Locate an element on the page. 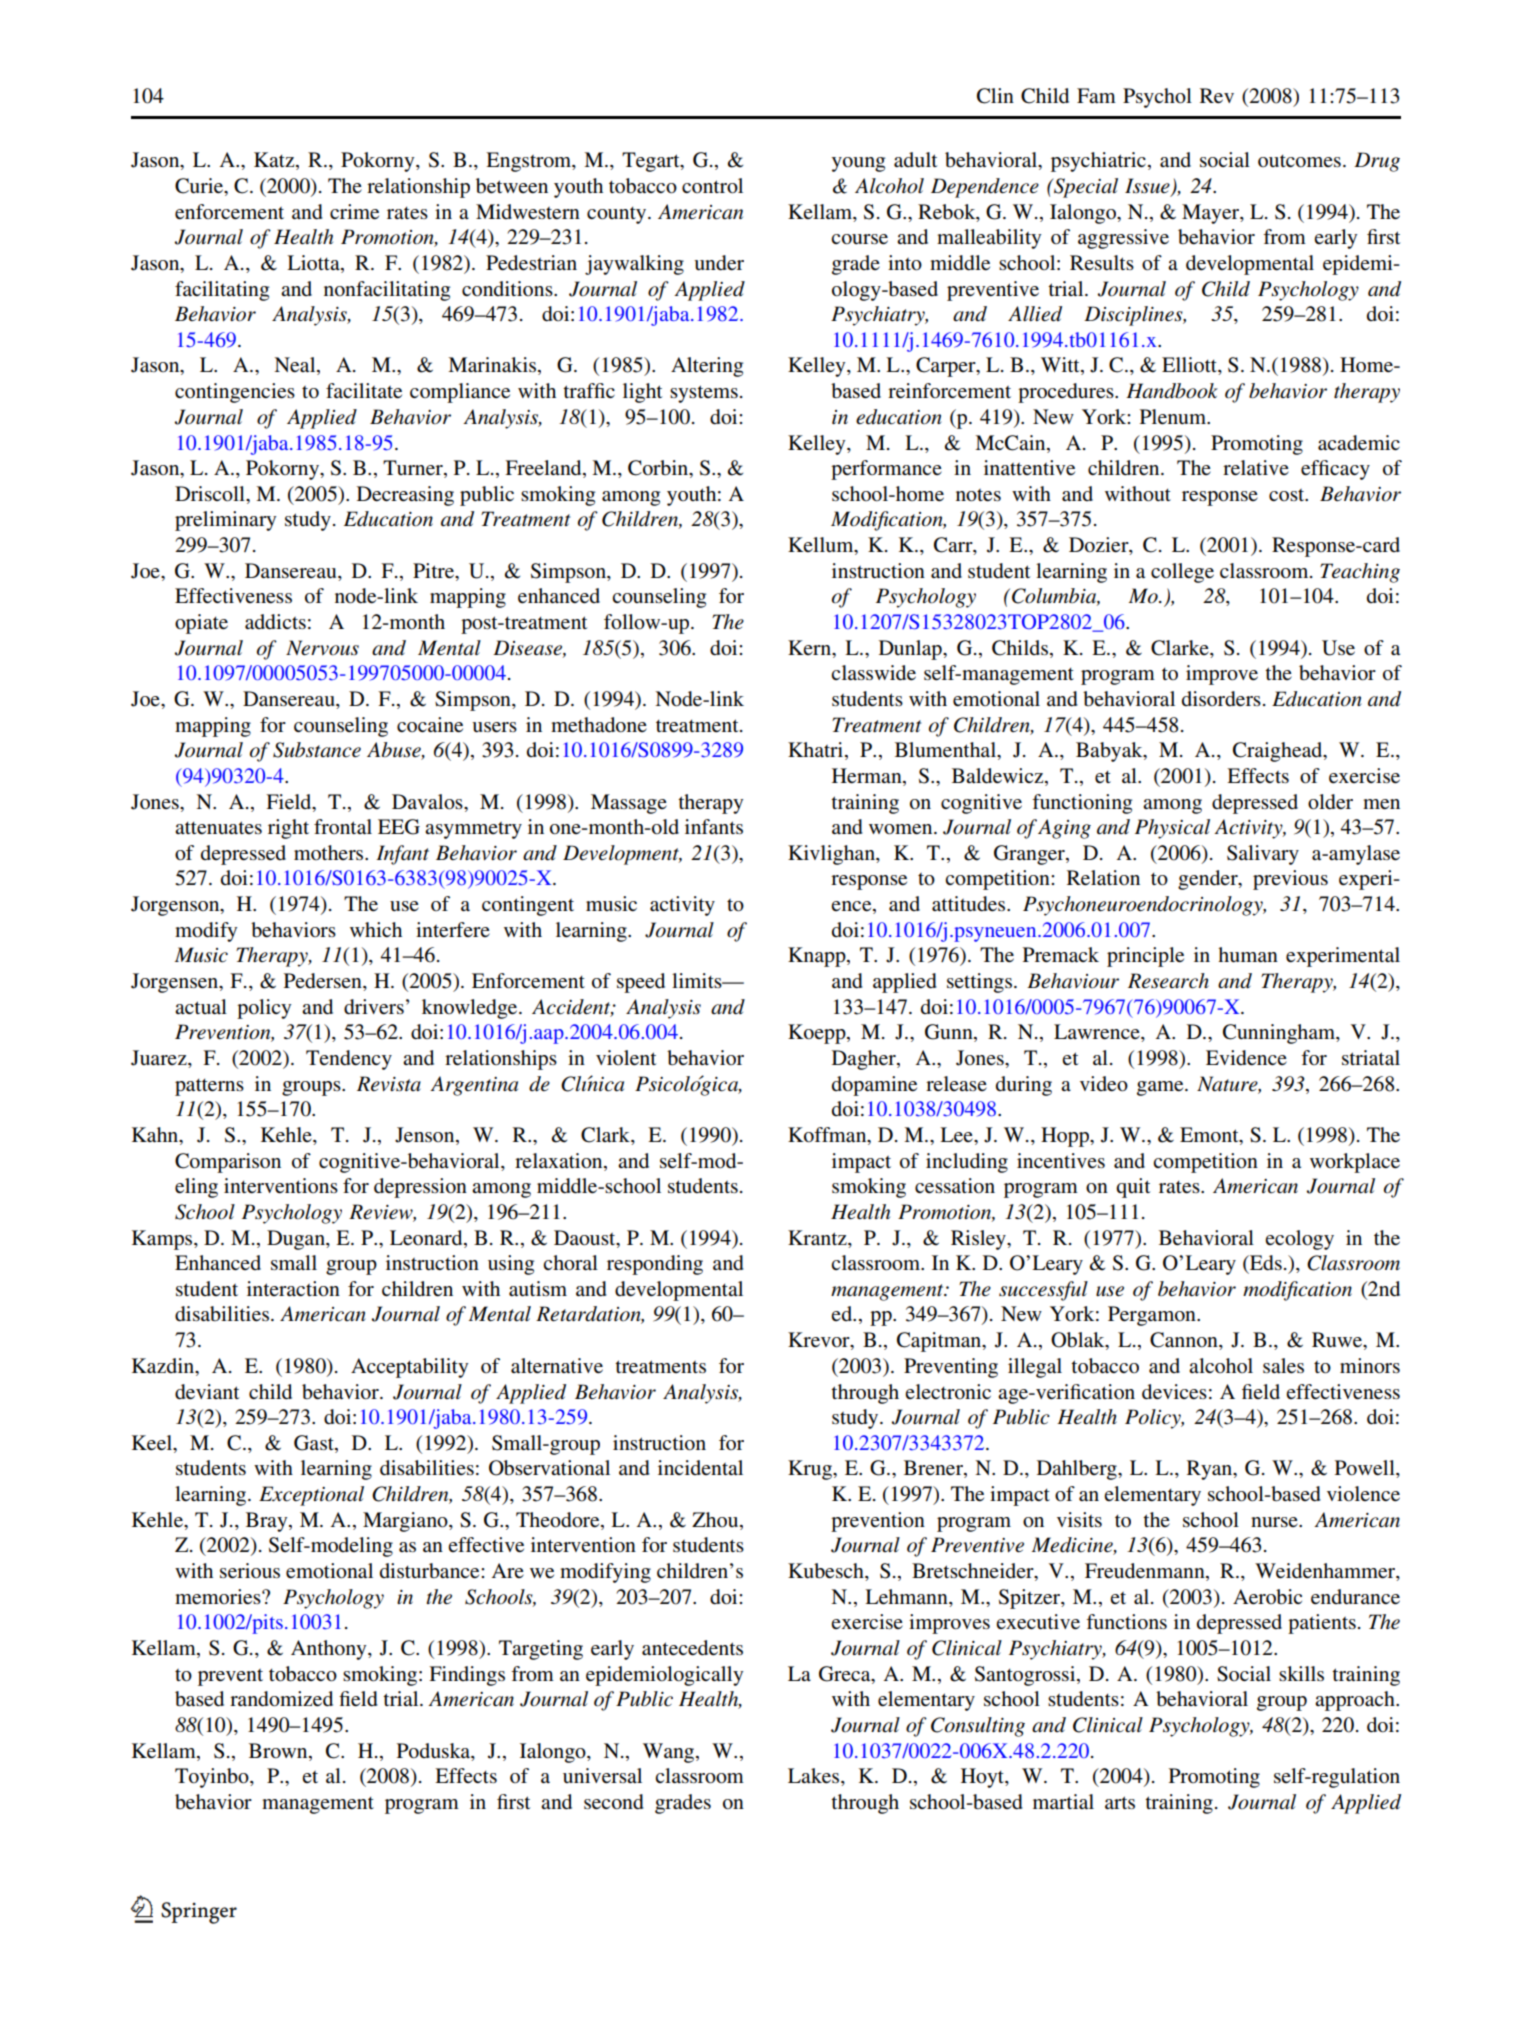 This document has width=1532, height=2036. Cannon is located at coordinates (1185, 1341).
